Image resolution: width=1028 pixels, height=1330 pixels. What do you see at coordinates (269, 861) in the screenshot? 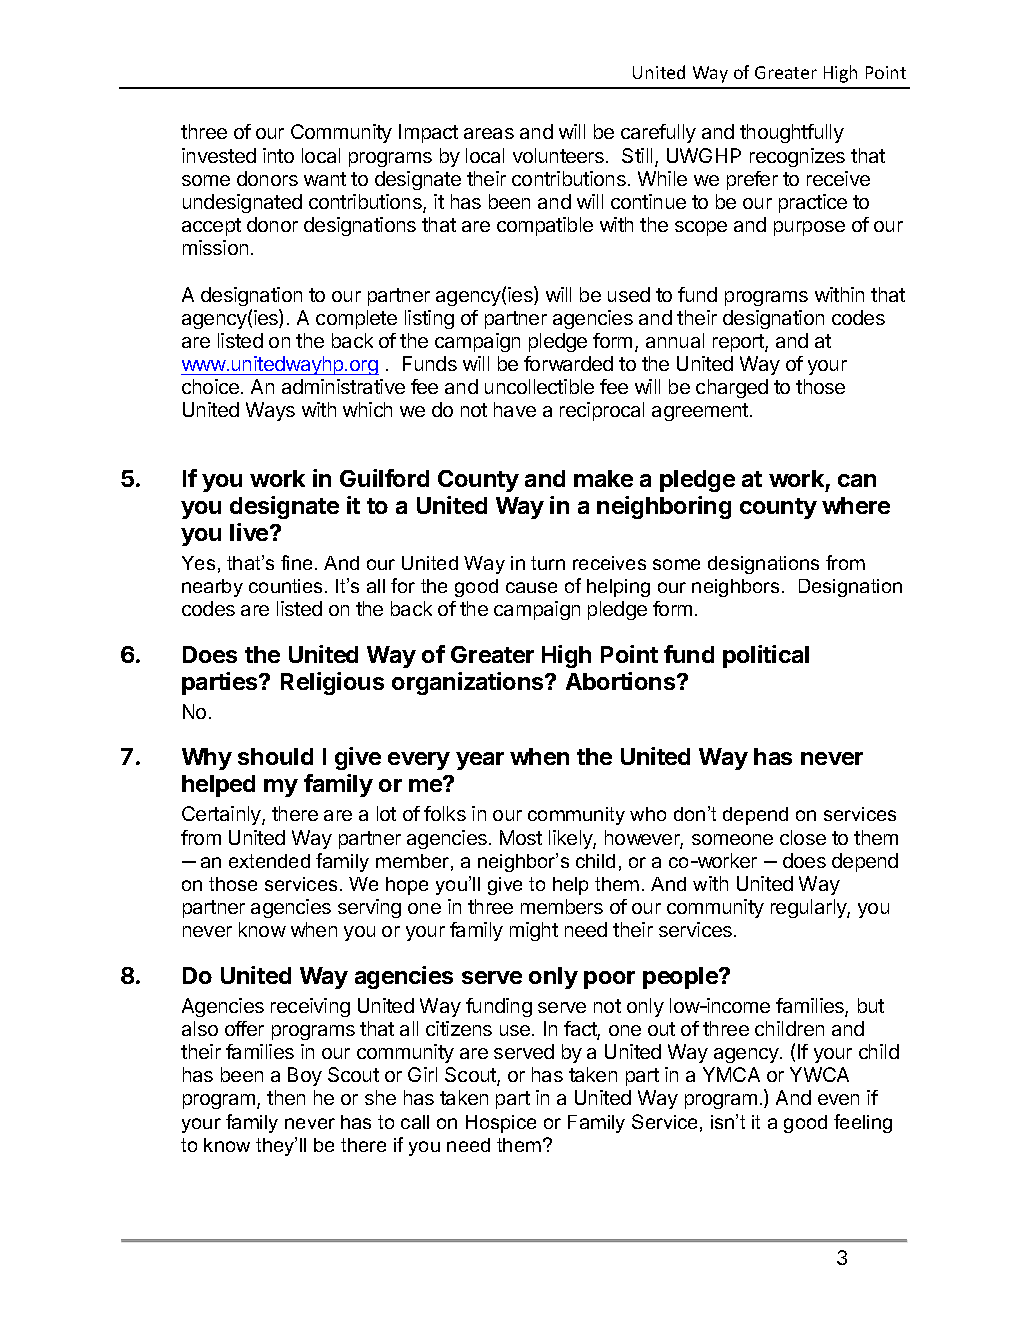
I see `extended` at bounding box center [269, 861].
